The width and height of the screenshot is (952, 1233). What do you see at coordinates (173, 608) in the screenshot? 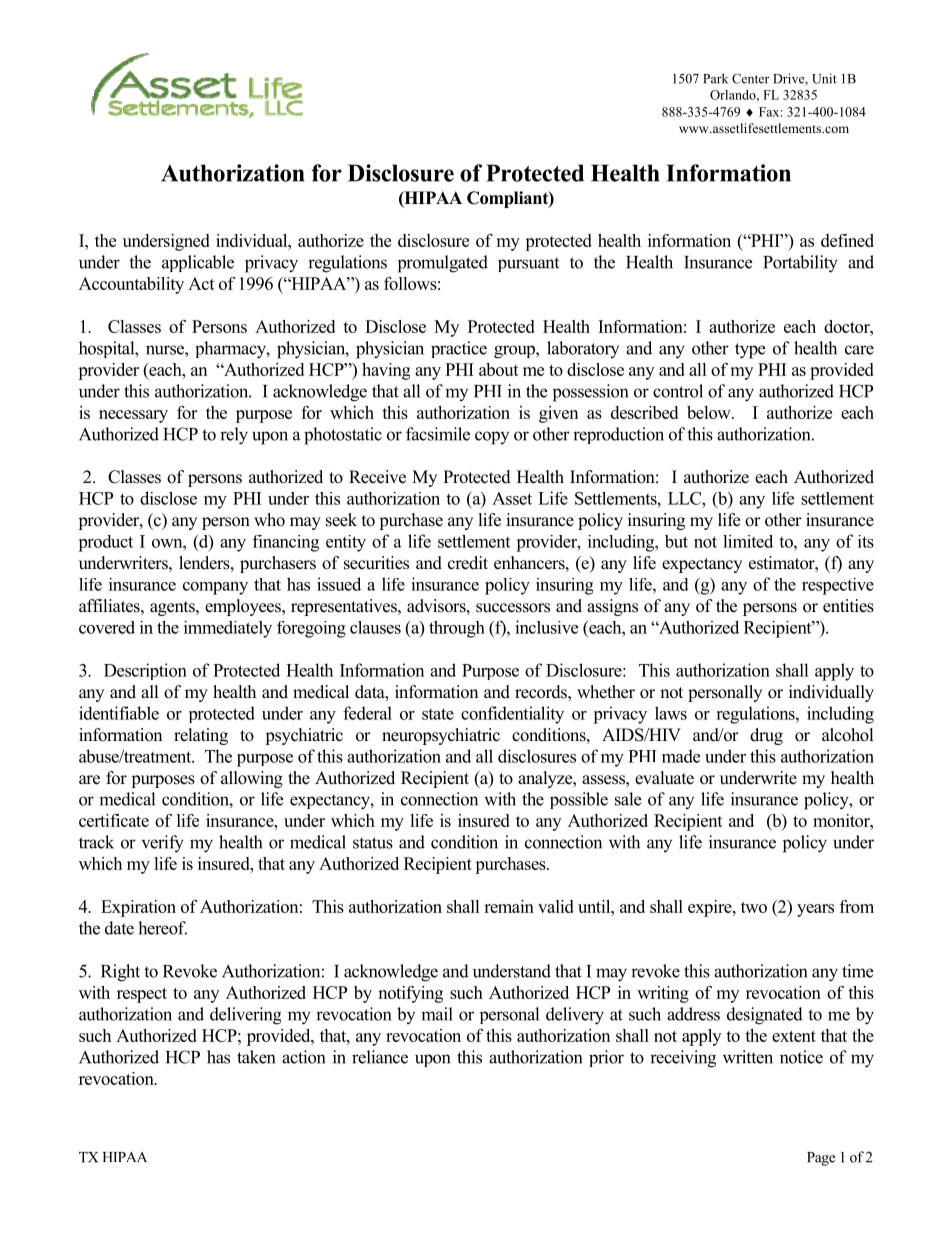
I see `agents` at bounding box center [173, 608].
